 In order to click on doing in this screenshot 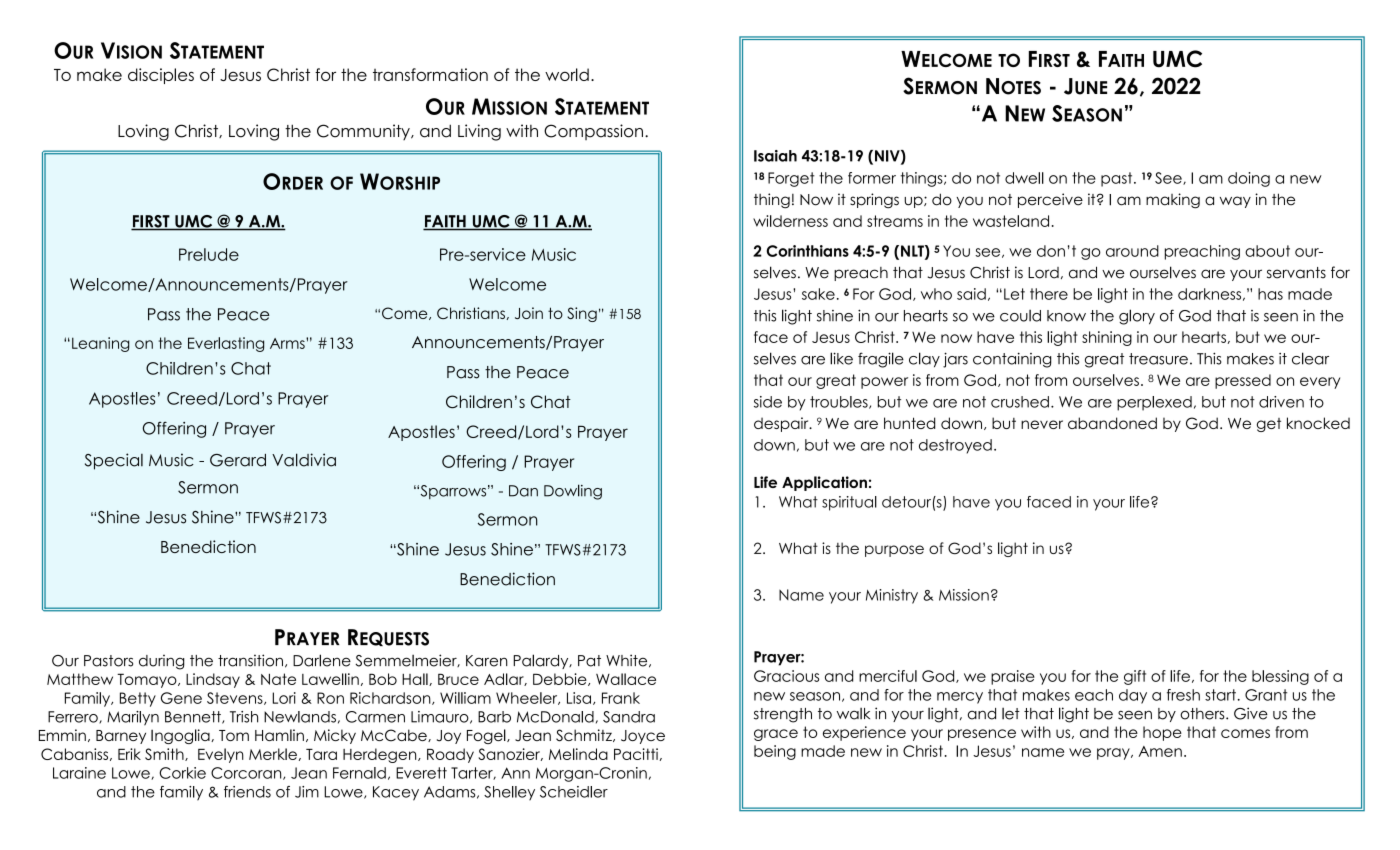, I will do `click(1249, 179)`.
